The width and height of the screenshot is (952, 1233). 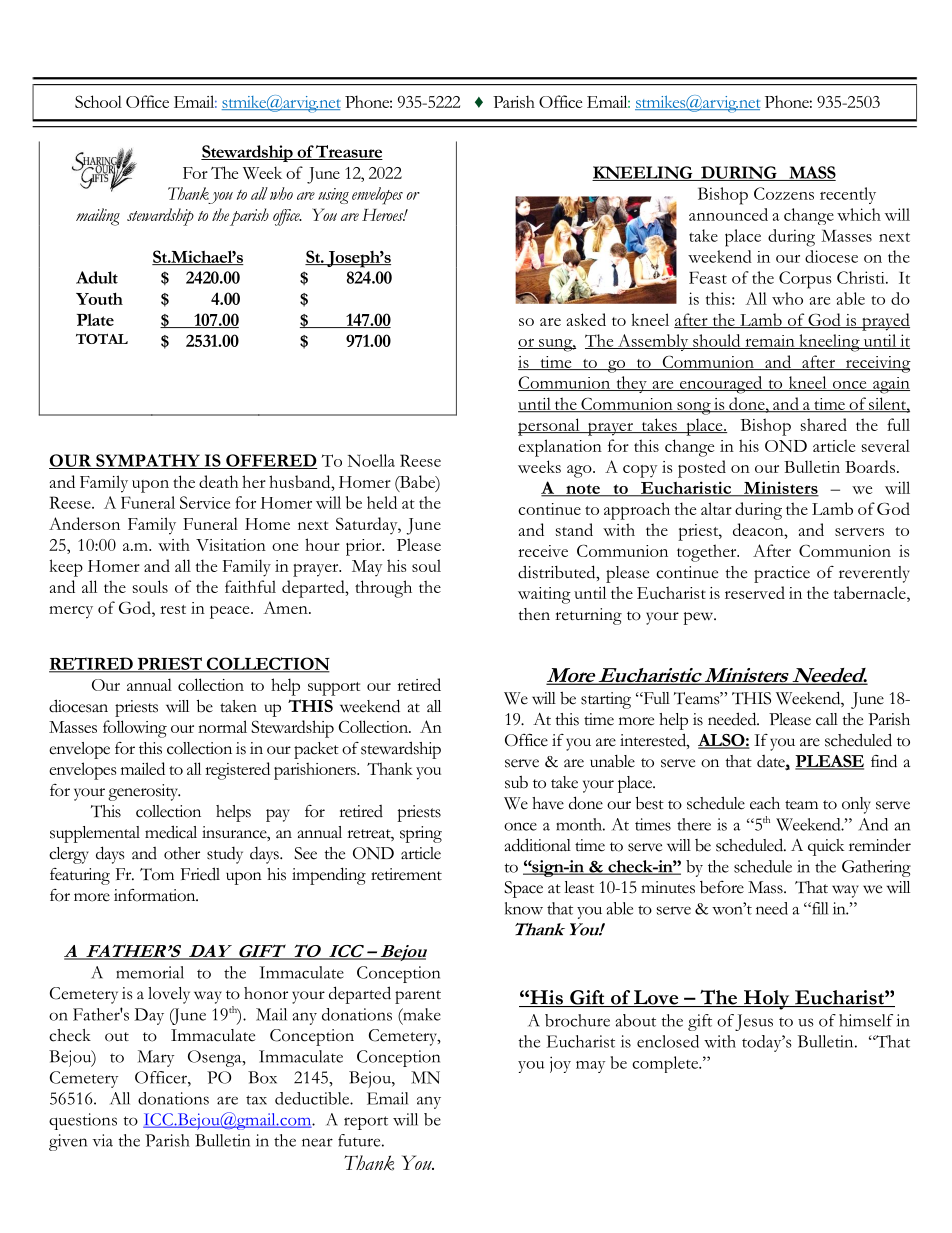 I want to click on quick, so click(x=826, y=847).
